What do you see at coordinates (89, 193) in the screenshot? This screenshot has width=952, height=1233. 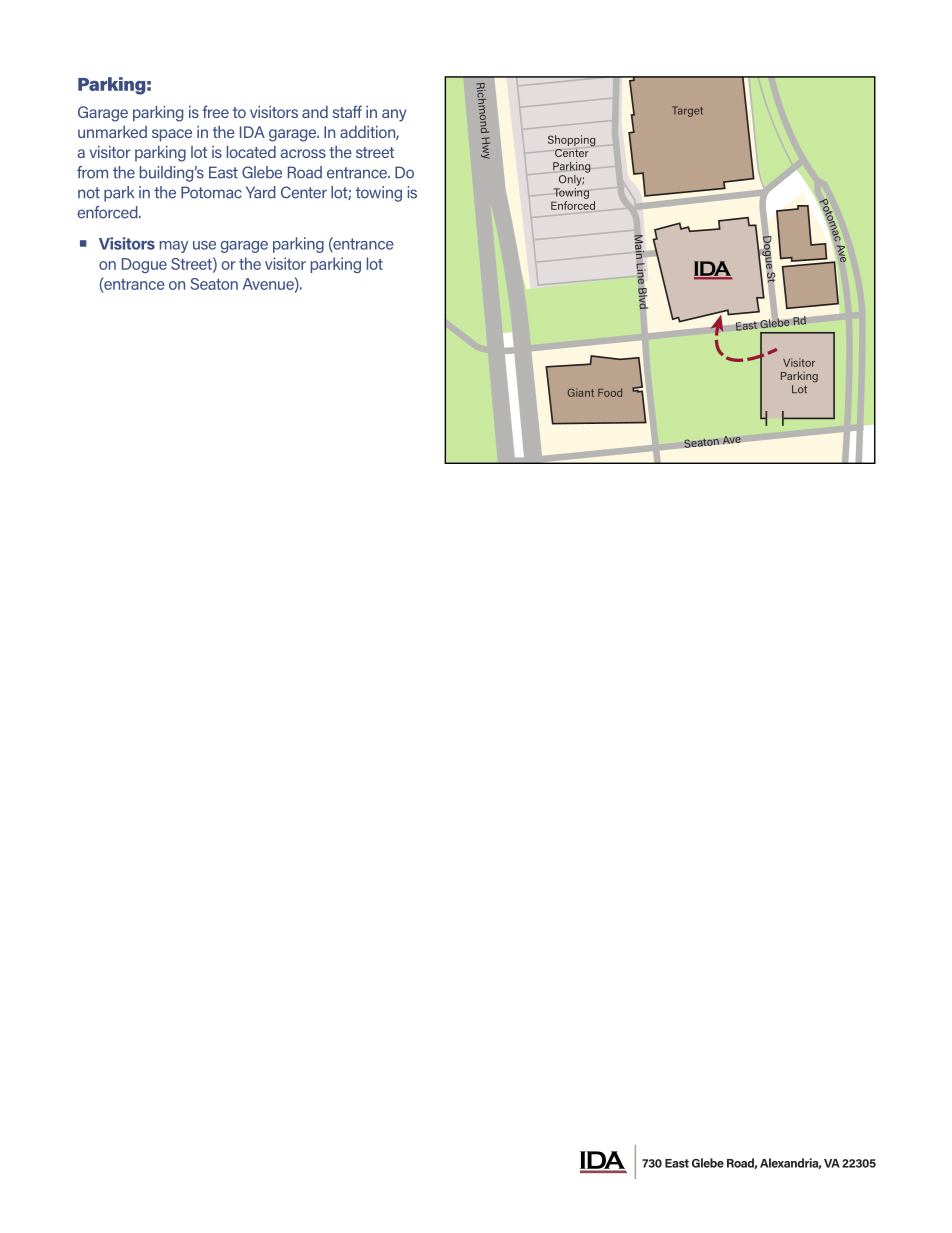 I see `not` at bounding box center [89, 193].
